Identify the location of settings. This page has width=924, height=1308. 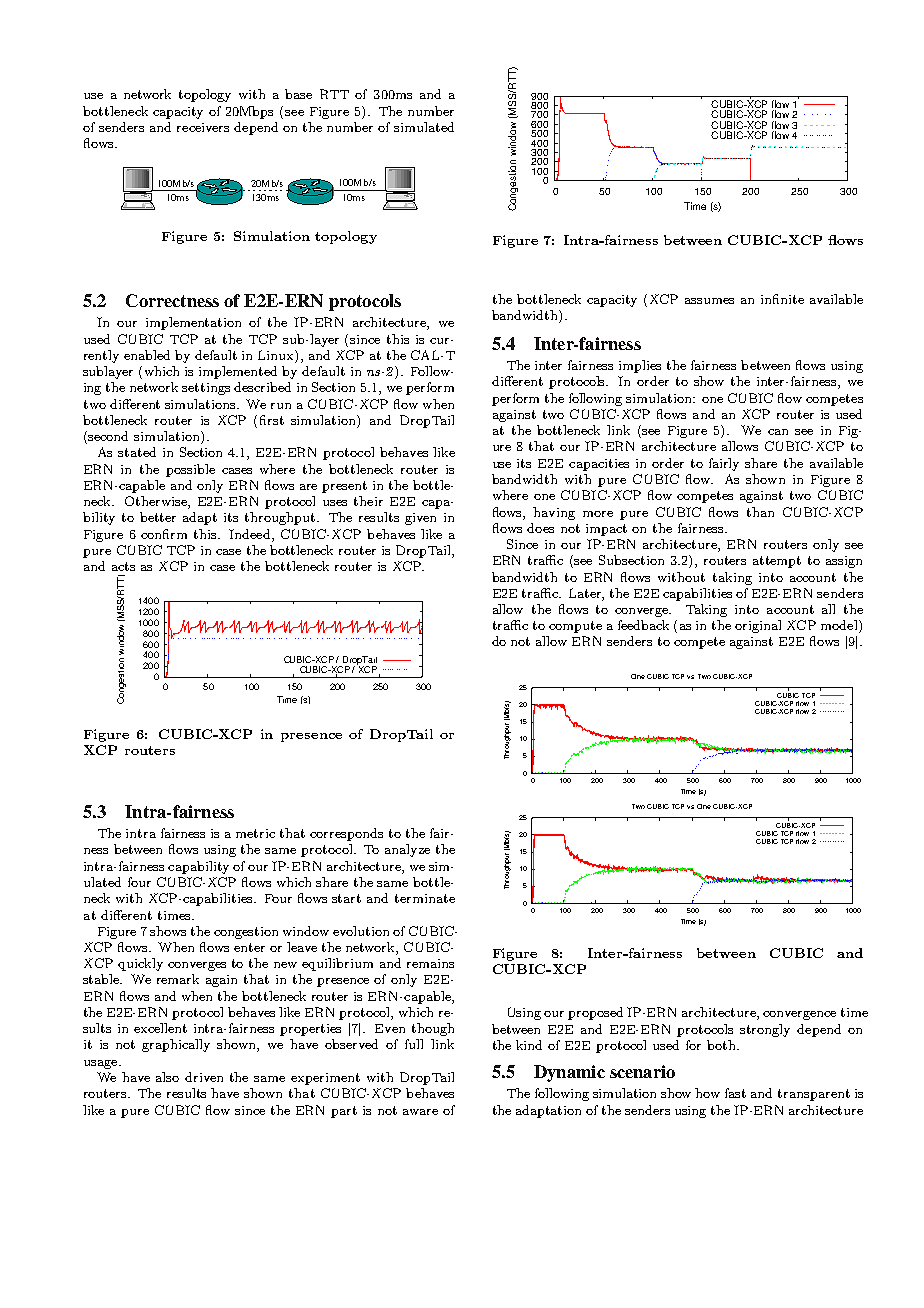
(206, 389).
